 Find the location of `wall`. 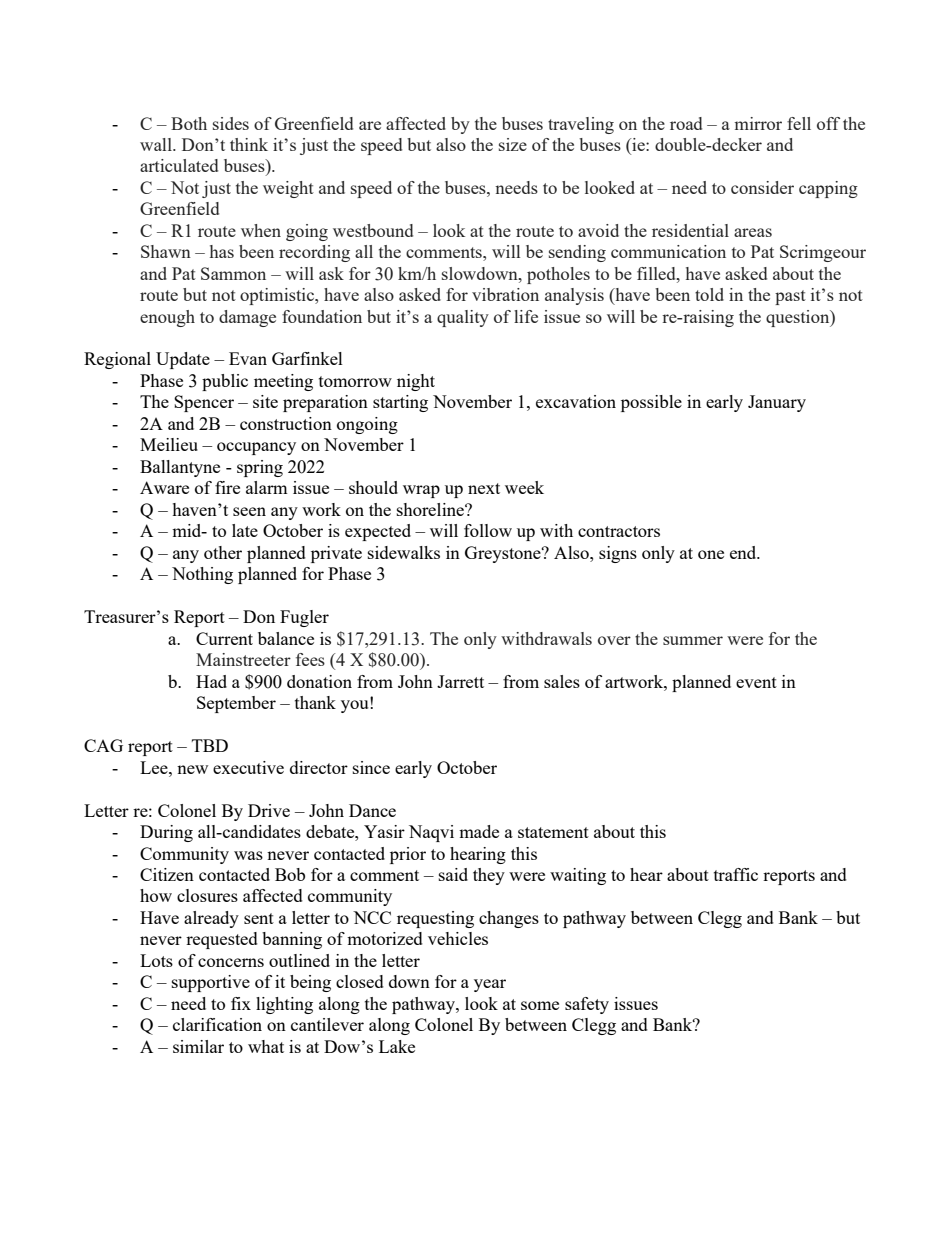

wall is located at coordinates (157, 144).
